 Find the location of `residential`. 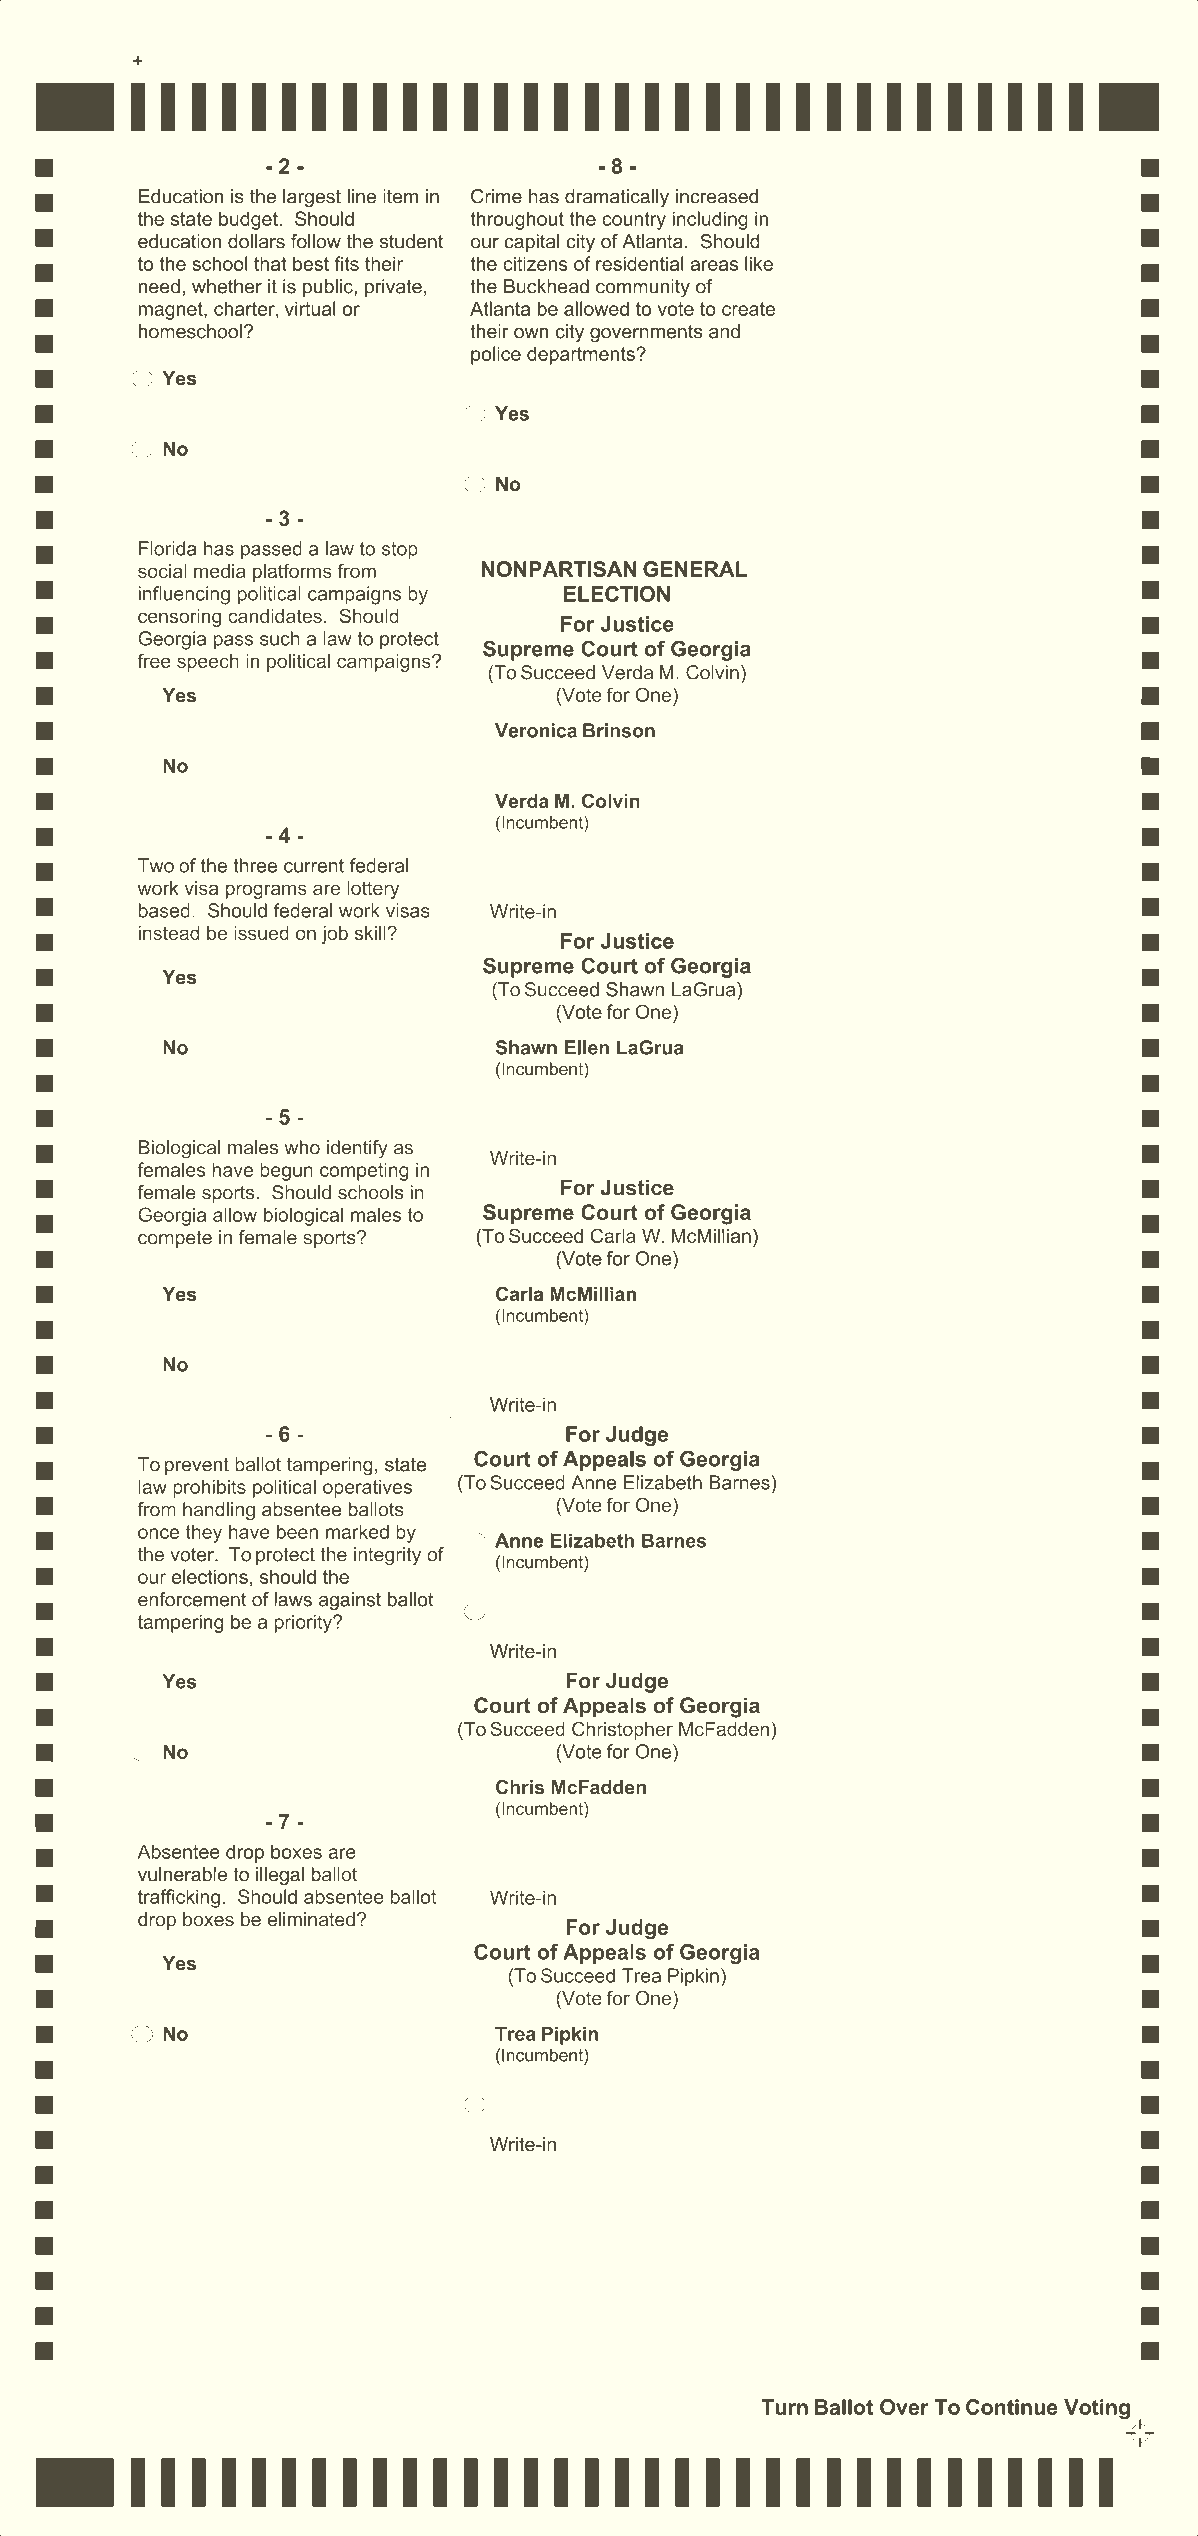

residential is located at coordinates (640, 263).
